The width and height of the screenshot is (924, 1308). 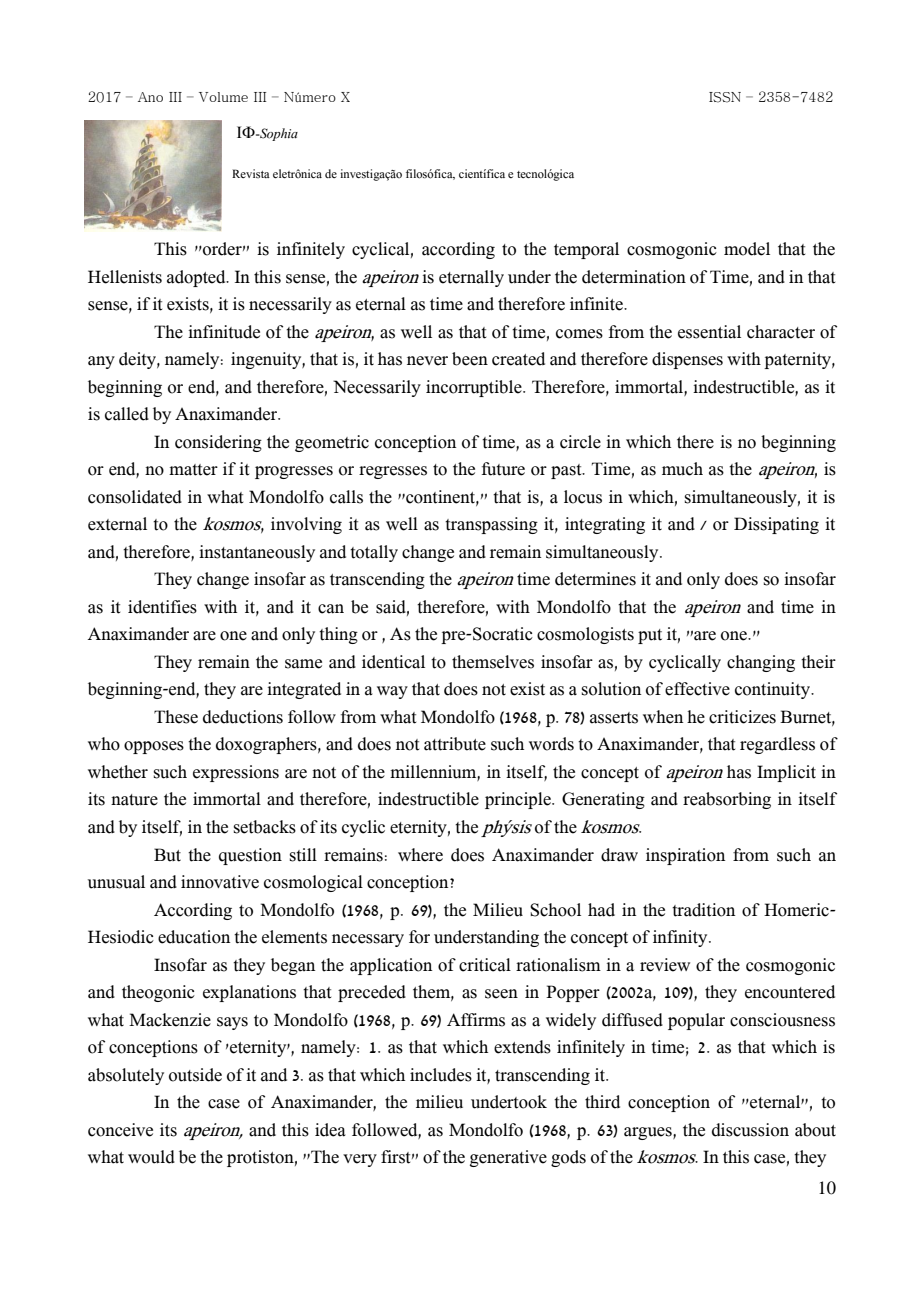 I want to click on attribute, so click(x=455, y=744).
